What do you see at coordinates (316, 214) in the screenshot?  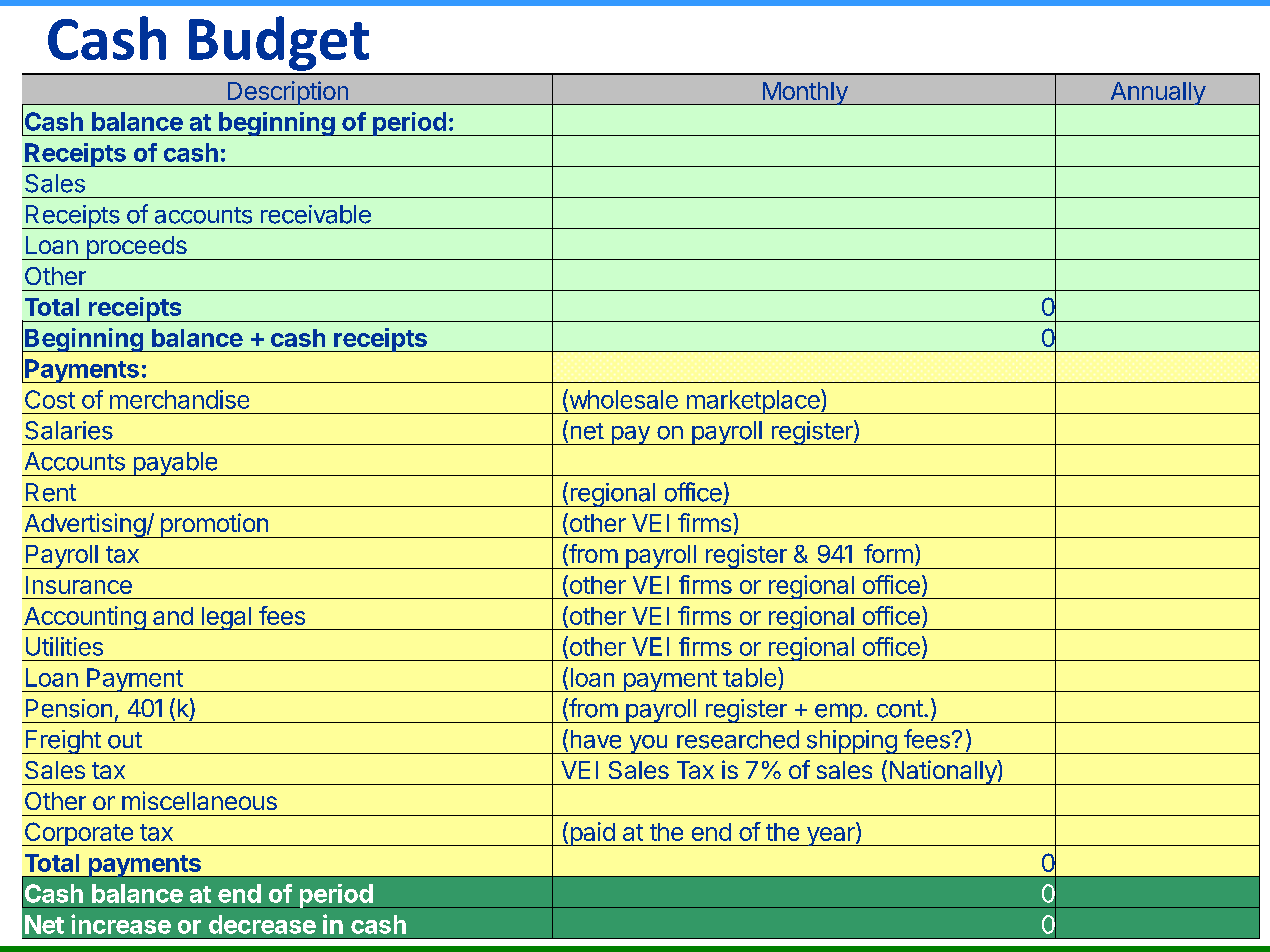 I see `receivable` at bounding box center [316, 214].
